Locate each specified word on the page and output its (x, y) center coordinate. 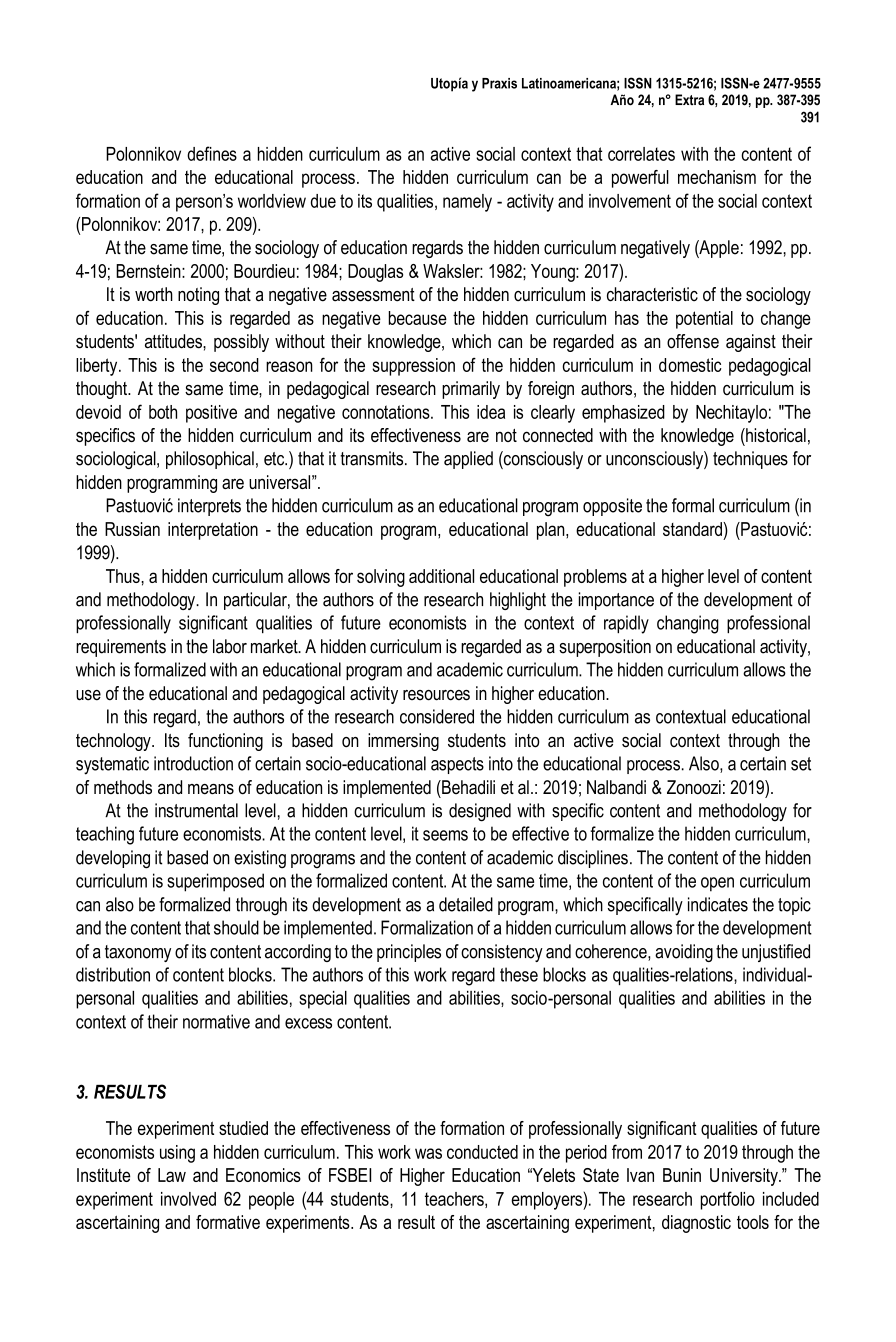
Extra (689, 100)
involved (188, 1199)
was (428, 1153)
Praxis (499, 83)
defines (212, 153)
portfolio (728, 1200)
